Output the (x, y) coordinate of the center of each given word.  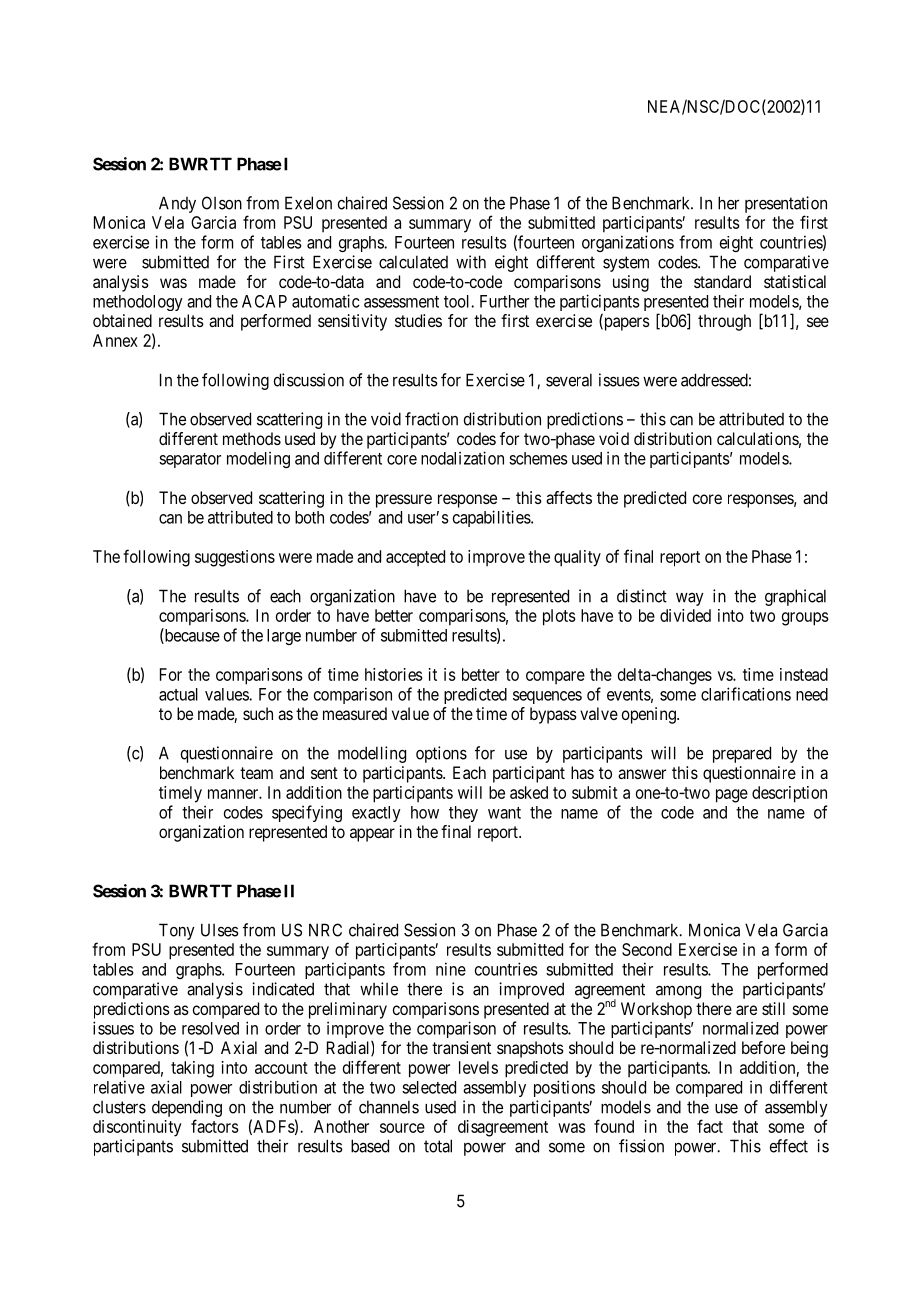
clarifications (746, 694)
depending (187, 1108)
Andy (177, 204)
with (471, 262)
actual (178, 694)
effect (789, 1146)
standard (722, 281)
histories (394, 674)
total (438, 1146)
